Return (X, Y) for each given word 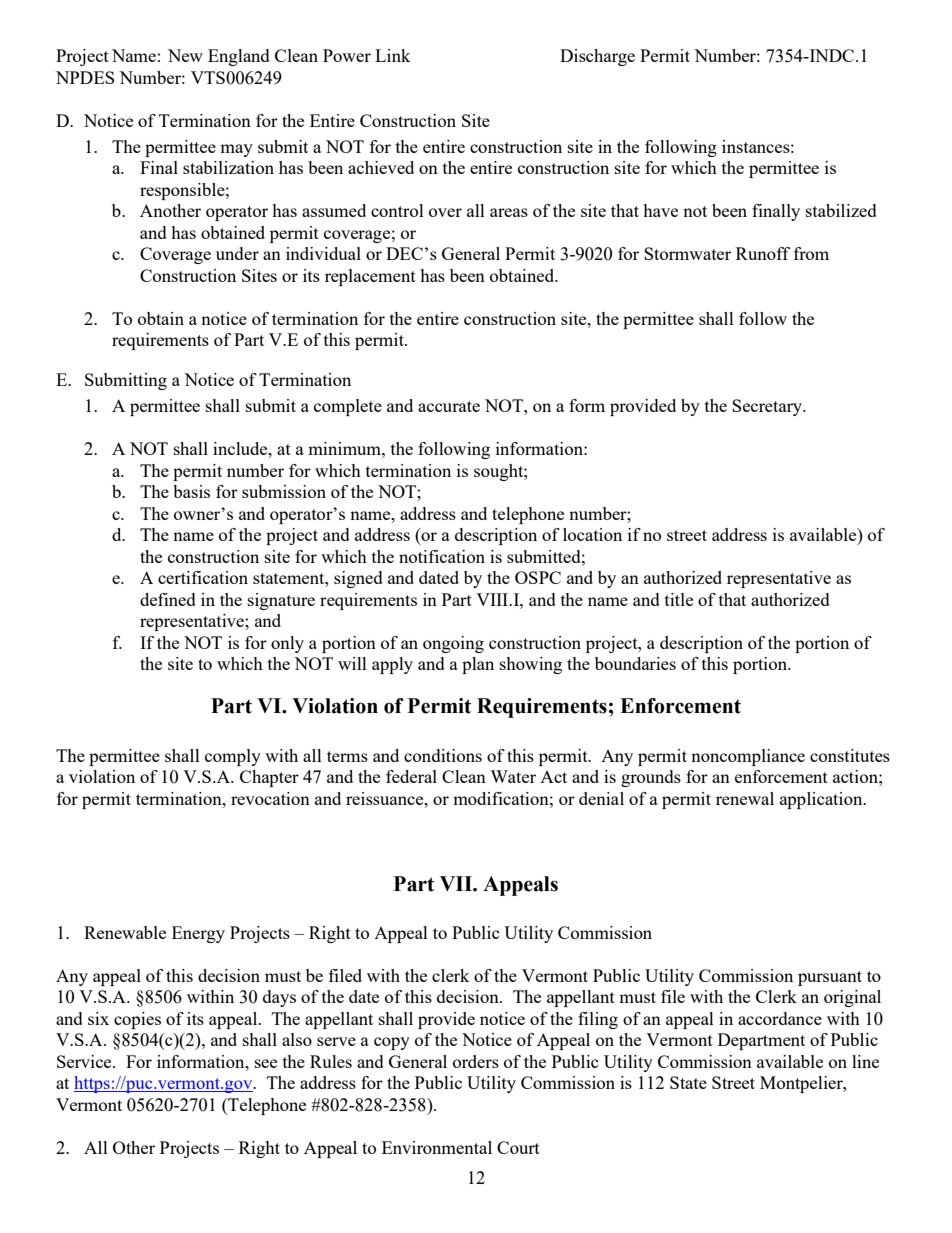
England (239, 57)
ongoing (453, 644)
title (679, 599)
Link (393, 55)
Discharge (597, 57)
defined (168, 599)
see (266, 1063)
